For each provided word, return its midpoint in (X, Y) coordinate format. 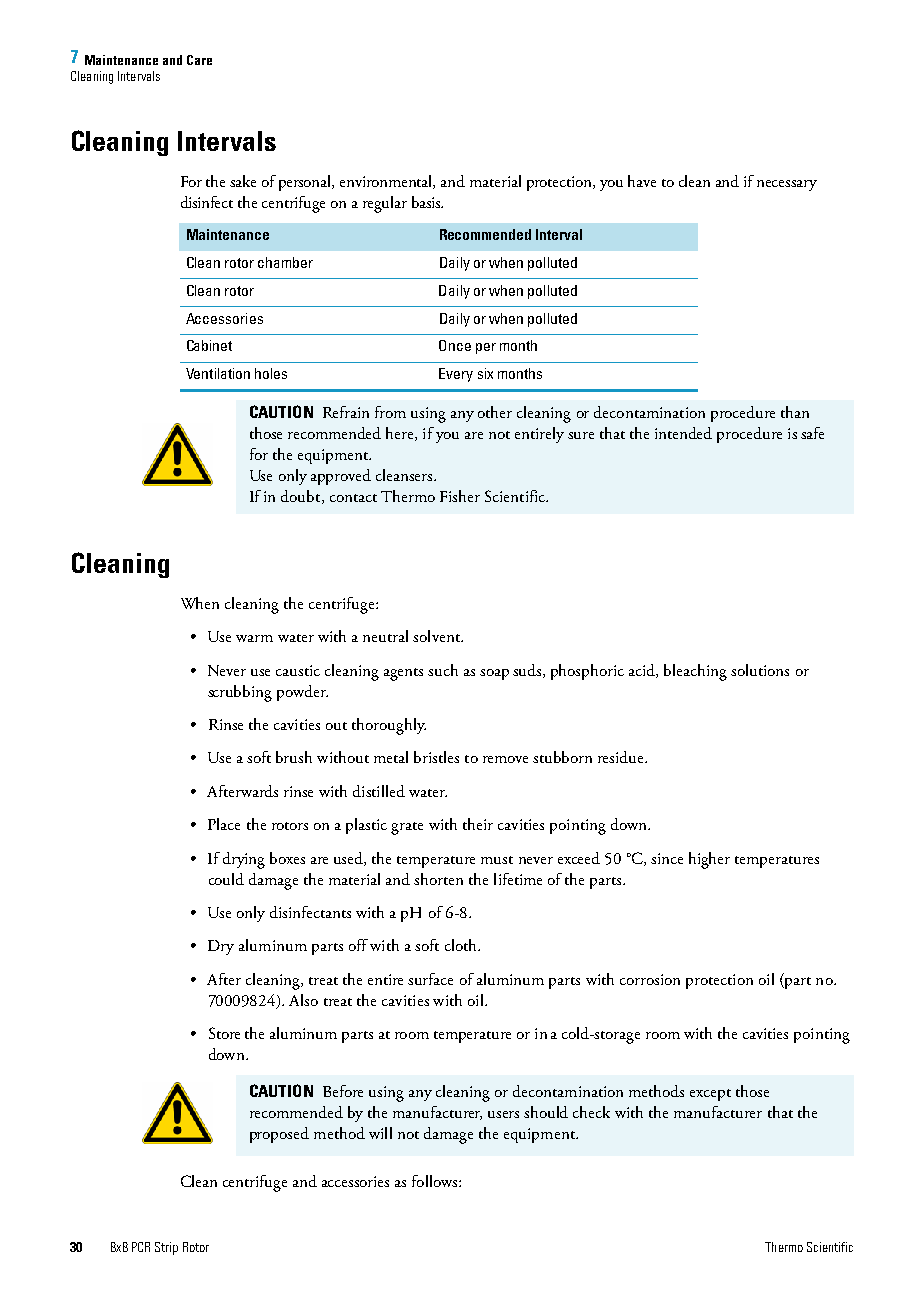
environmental (387, 182)
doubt (302, 497)
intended (683, 433)
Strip (166, 1248)
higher (709, 860)
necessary (787, 185)
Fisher (460, 496)
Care (199, 60)
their (478, 824)
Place (224, 824)
